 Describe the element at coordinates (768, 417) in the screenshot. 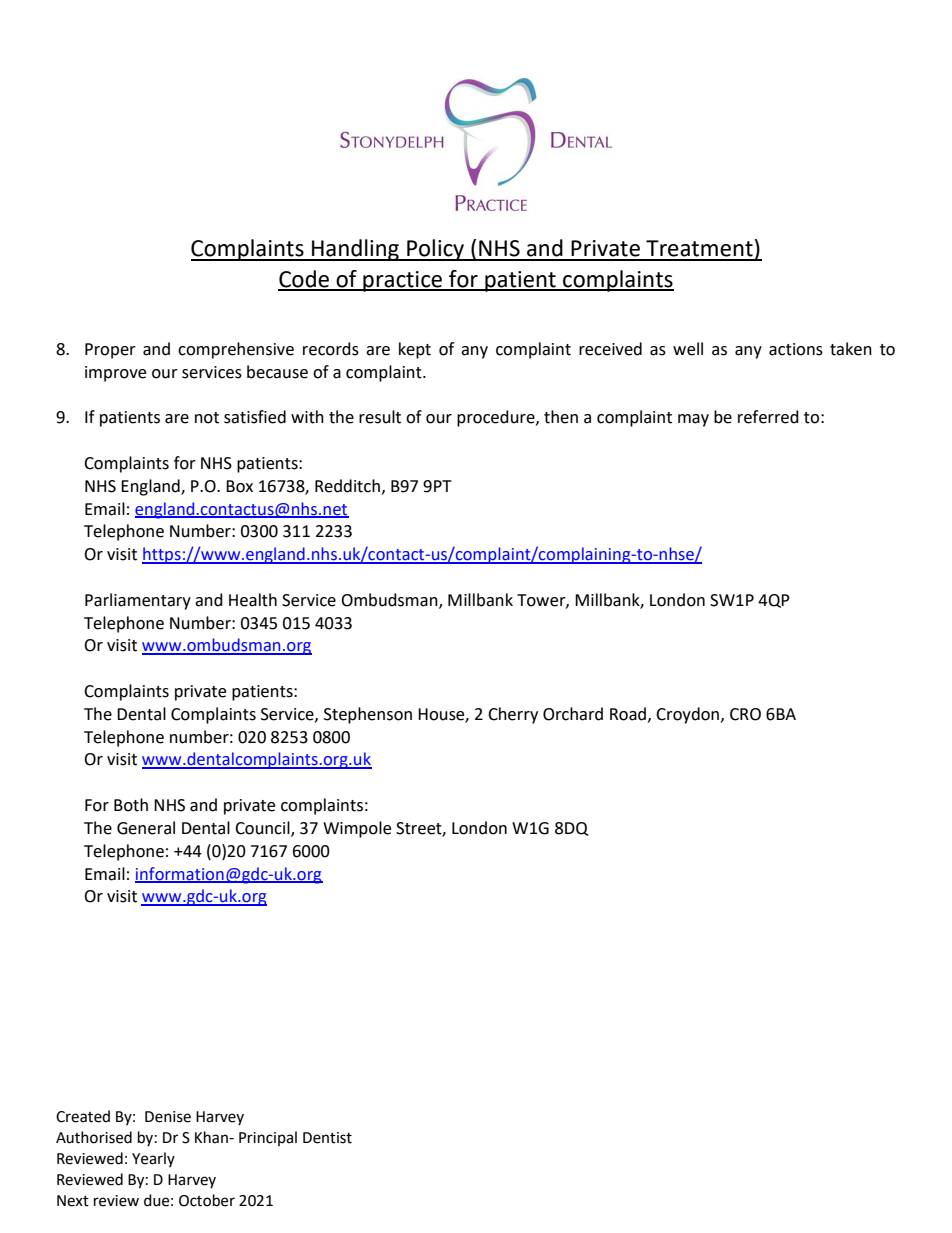

I see `referred` at that location.
